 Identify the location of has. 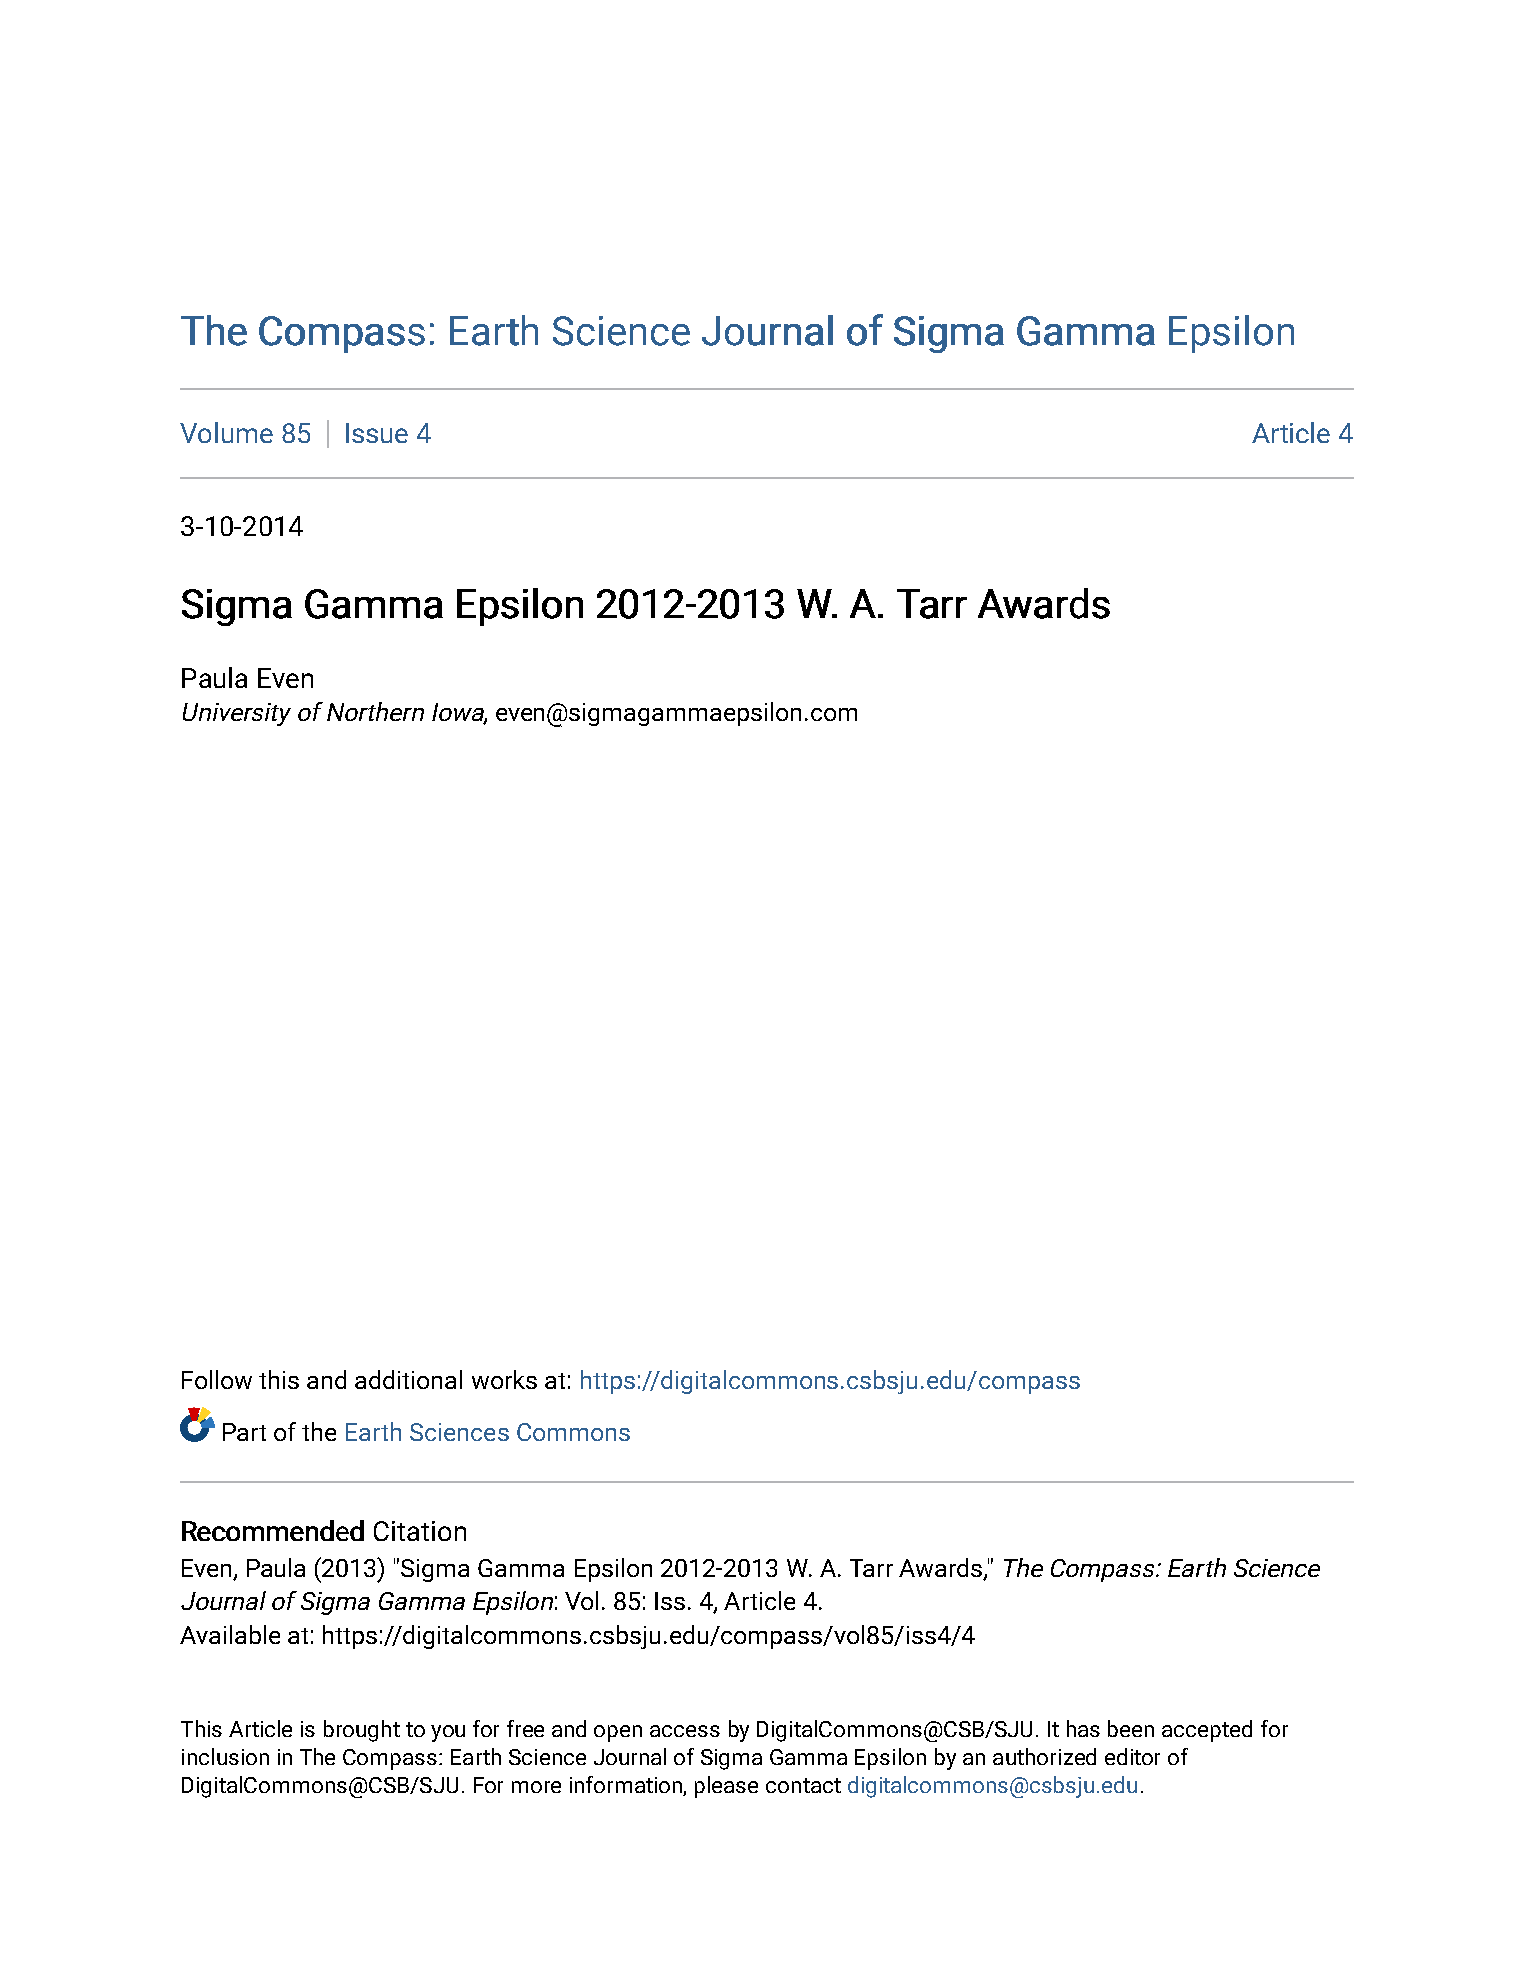
(1083, 1728).
